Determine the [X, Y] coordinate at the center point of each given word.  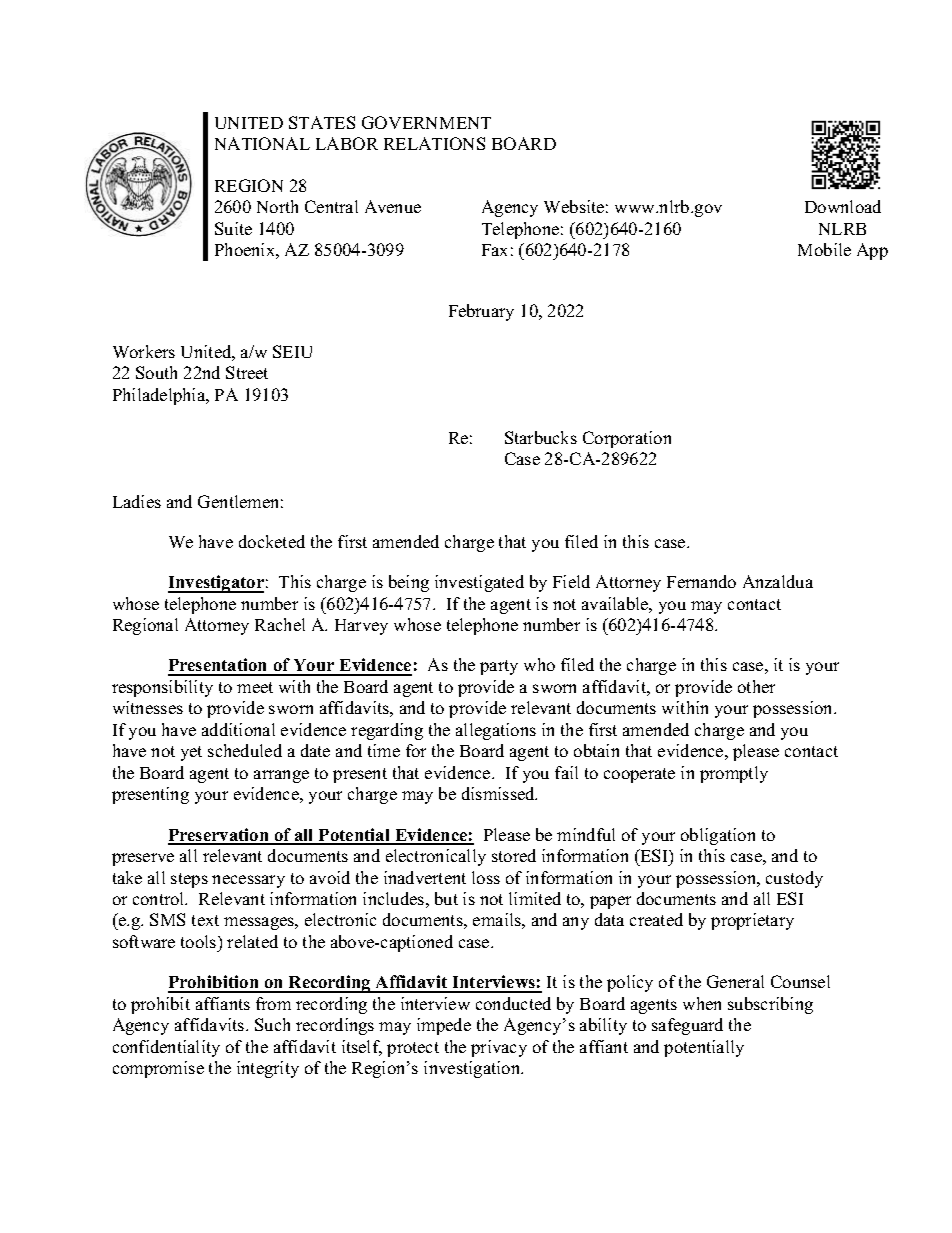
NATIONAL [262, 143]
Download [843, 206]
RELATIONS [434, 143]
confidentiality [166, 1048]
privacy [499, 1048]
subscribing [770, 1005]
